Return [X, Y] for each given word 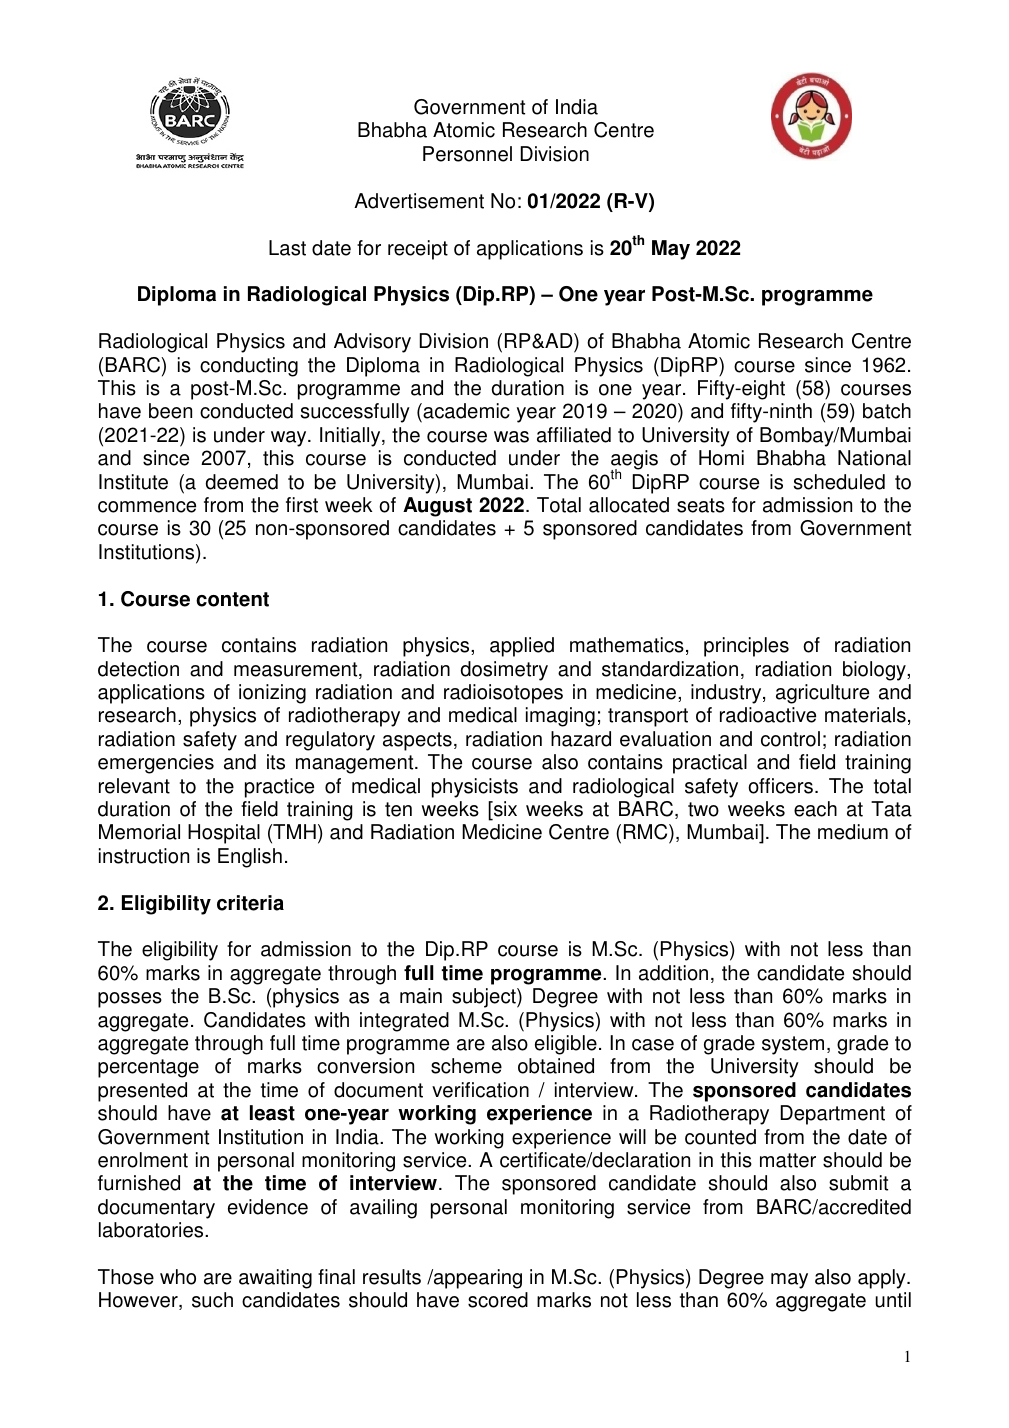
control [790, 739]
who [178, 1277]
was [511, 437]
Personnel [467, 154]
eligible [566, 1045]
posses [130, 1000]
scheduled [839, 482]
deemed [242, 482]
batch [887, 411]
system [793, 1045]
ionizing [272, 694]
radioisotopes [503, 694]
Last [287, 248]
